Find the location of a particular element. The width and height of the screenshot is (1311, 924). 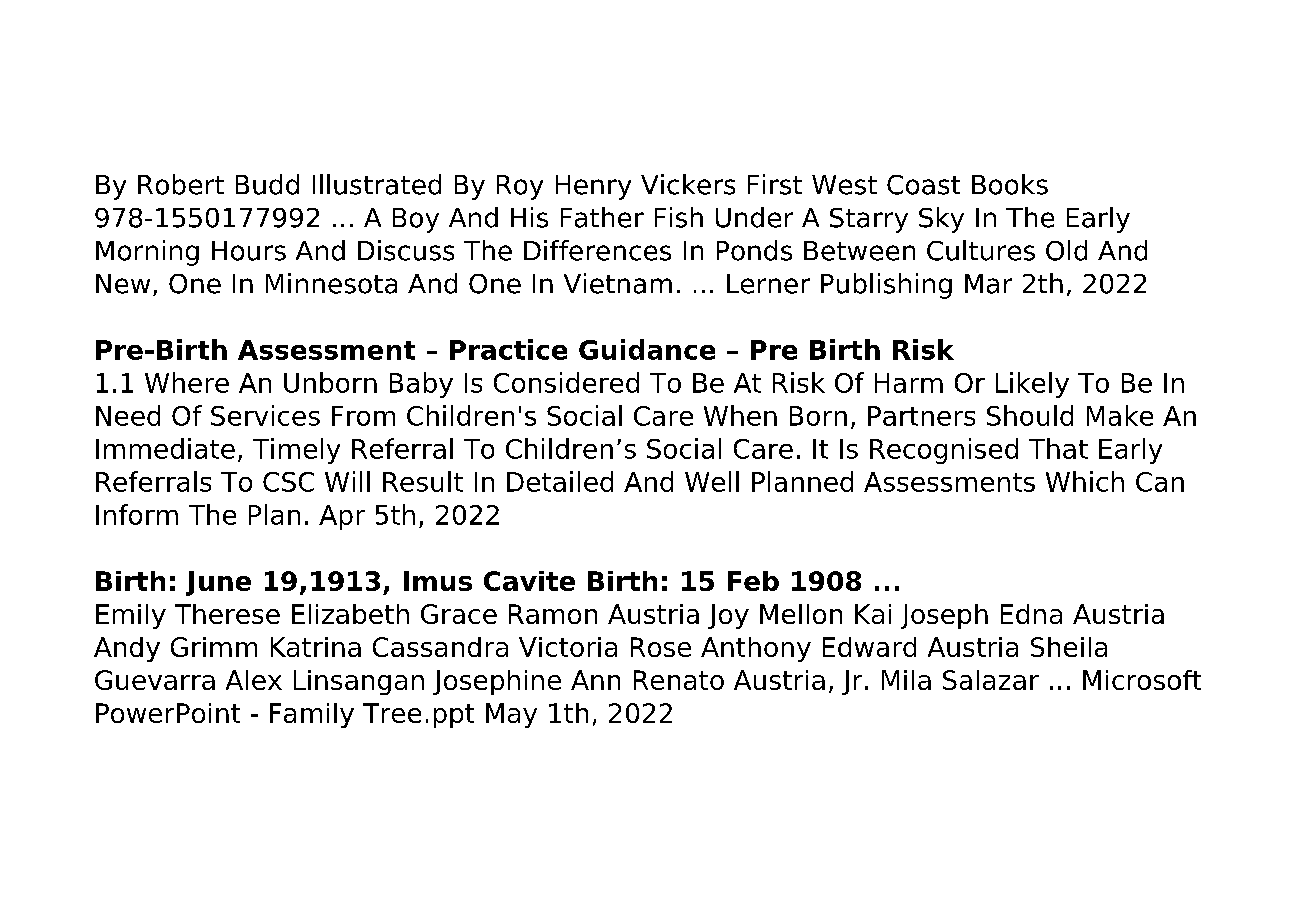

Books is located at coordinates (1010, 184).
